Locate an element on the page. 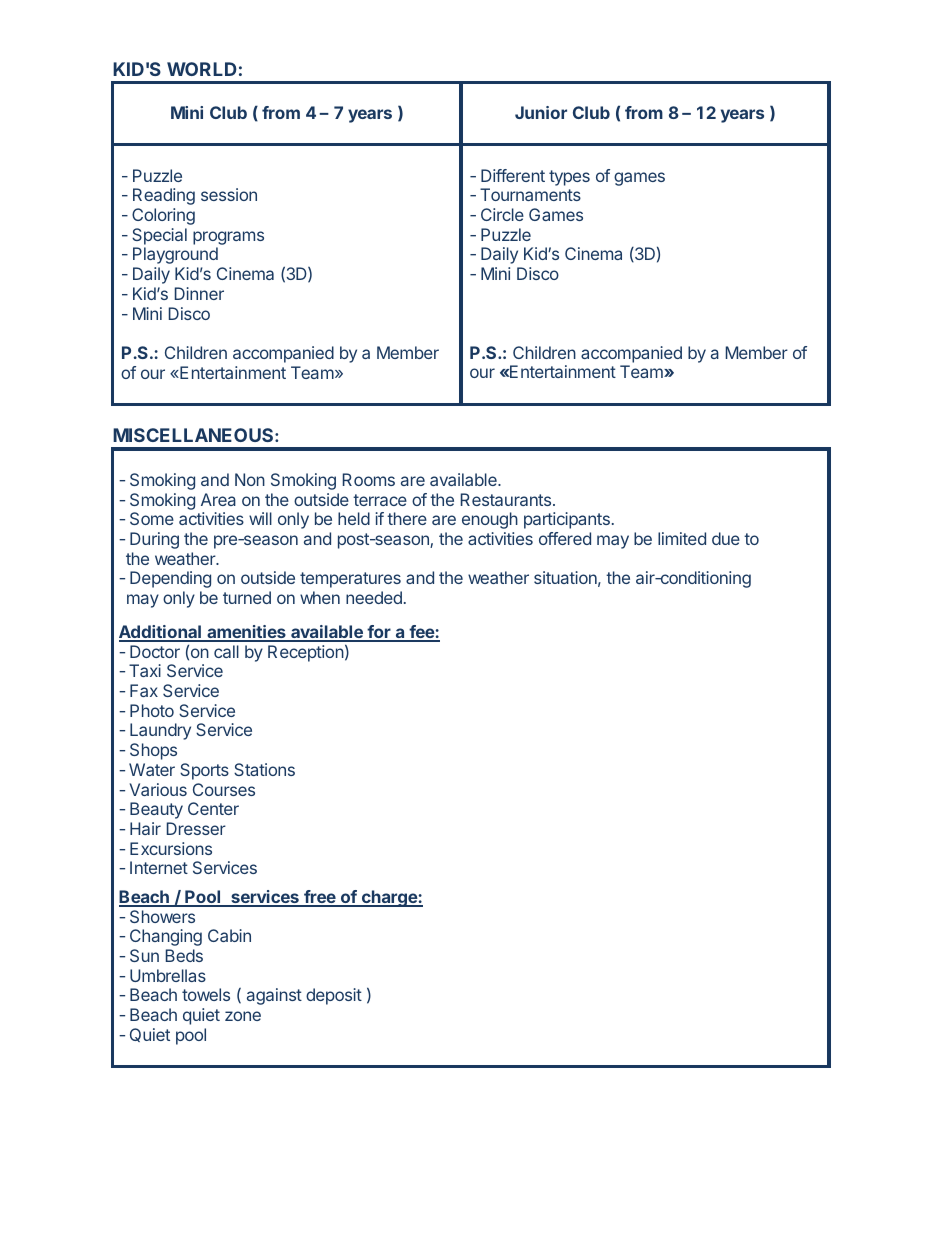 This page has height=1233, width=952. deposit is located at coordinates (334, 996).
